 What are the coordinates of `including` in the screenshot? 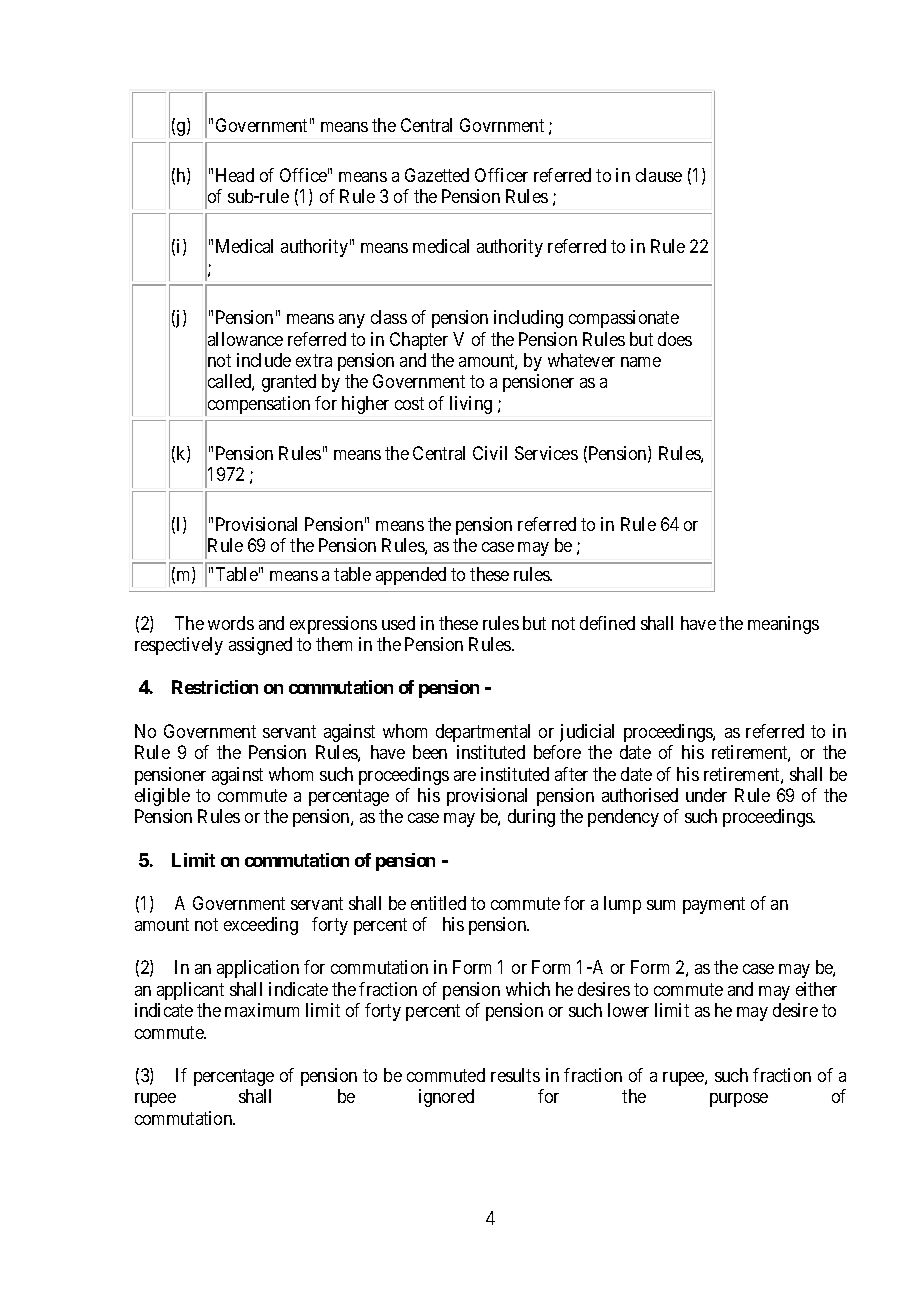 It's located at (528, 319).
